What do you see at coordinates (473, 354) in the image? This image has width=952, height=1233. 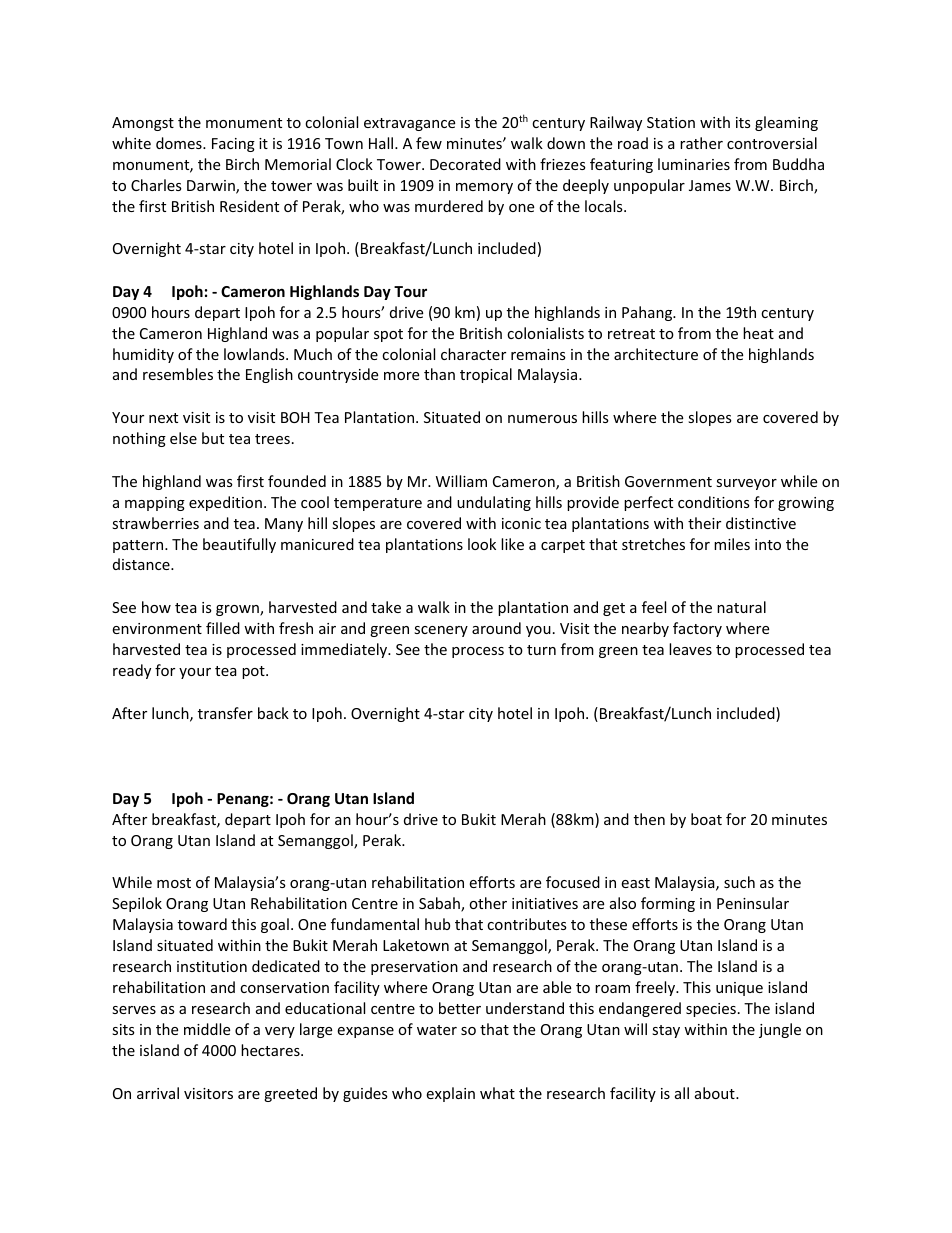 I see `character` at bounding box center [473, 354].
